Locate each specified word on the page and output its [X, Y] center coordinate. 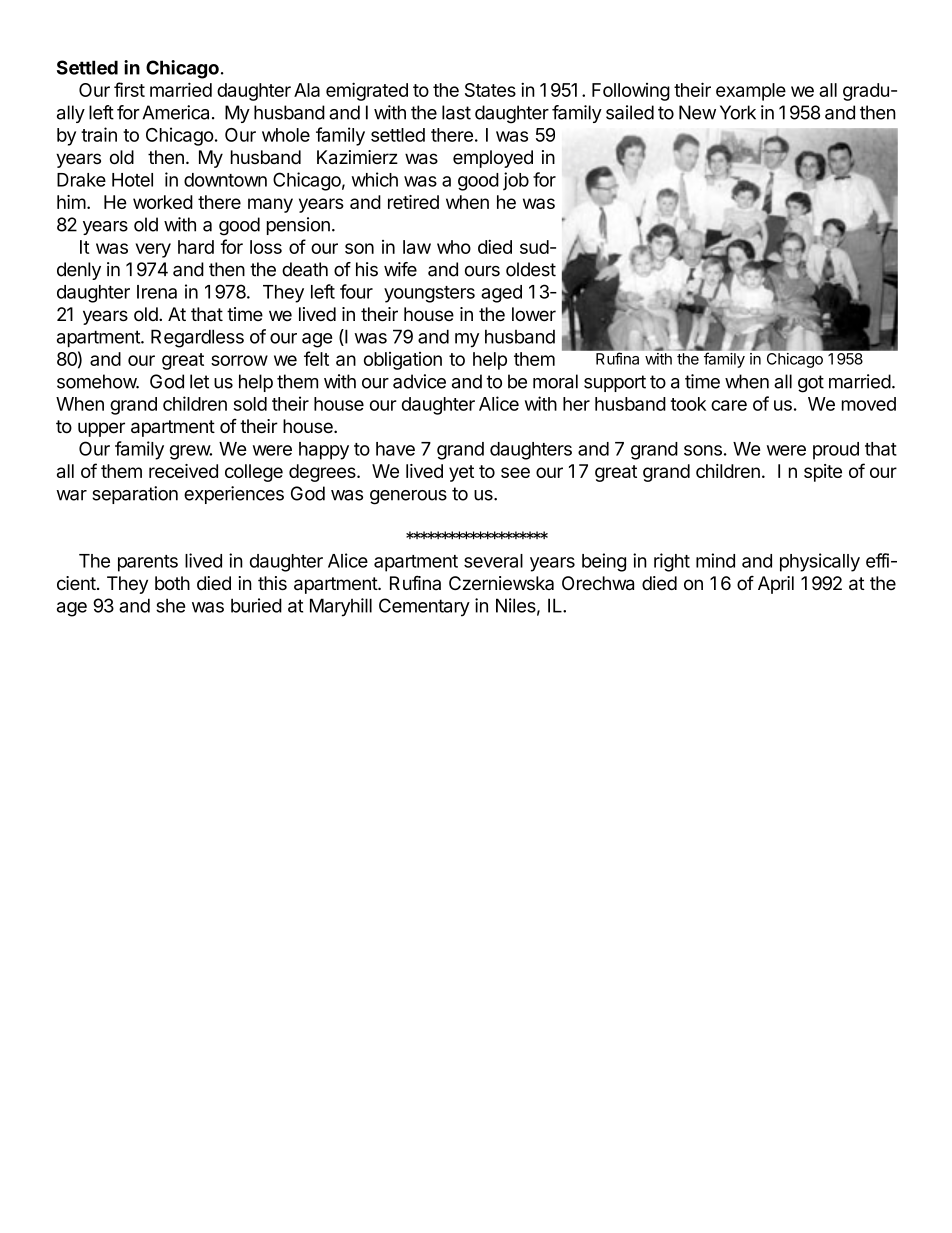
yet [461, 473]
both [172, 583]
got [811, 384]
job [516, 181]
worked [163, 202]
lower [534, 314]
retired [413, 202]
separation [135, 495]
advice [419, 381]
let [199, 381]
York [738, 112]
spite [823, 473]
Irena [157, 292]
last [456, 112]
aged [501, 294]
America [175, 112]
